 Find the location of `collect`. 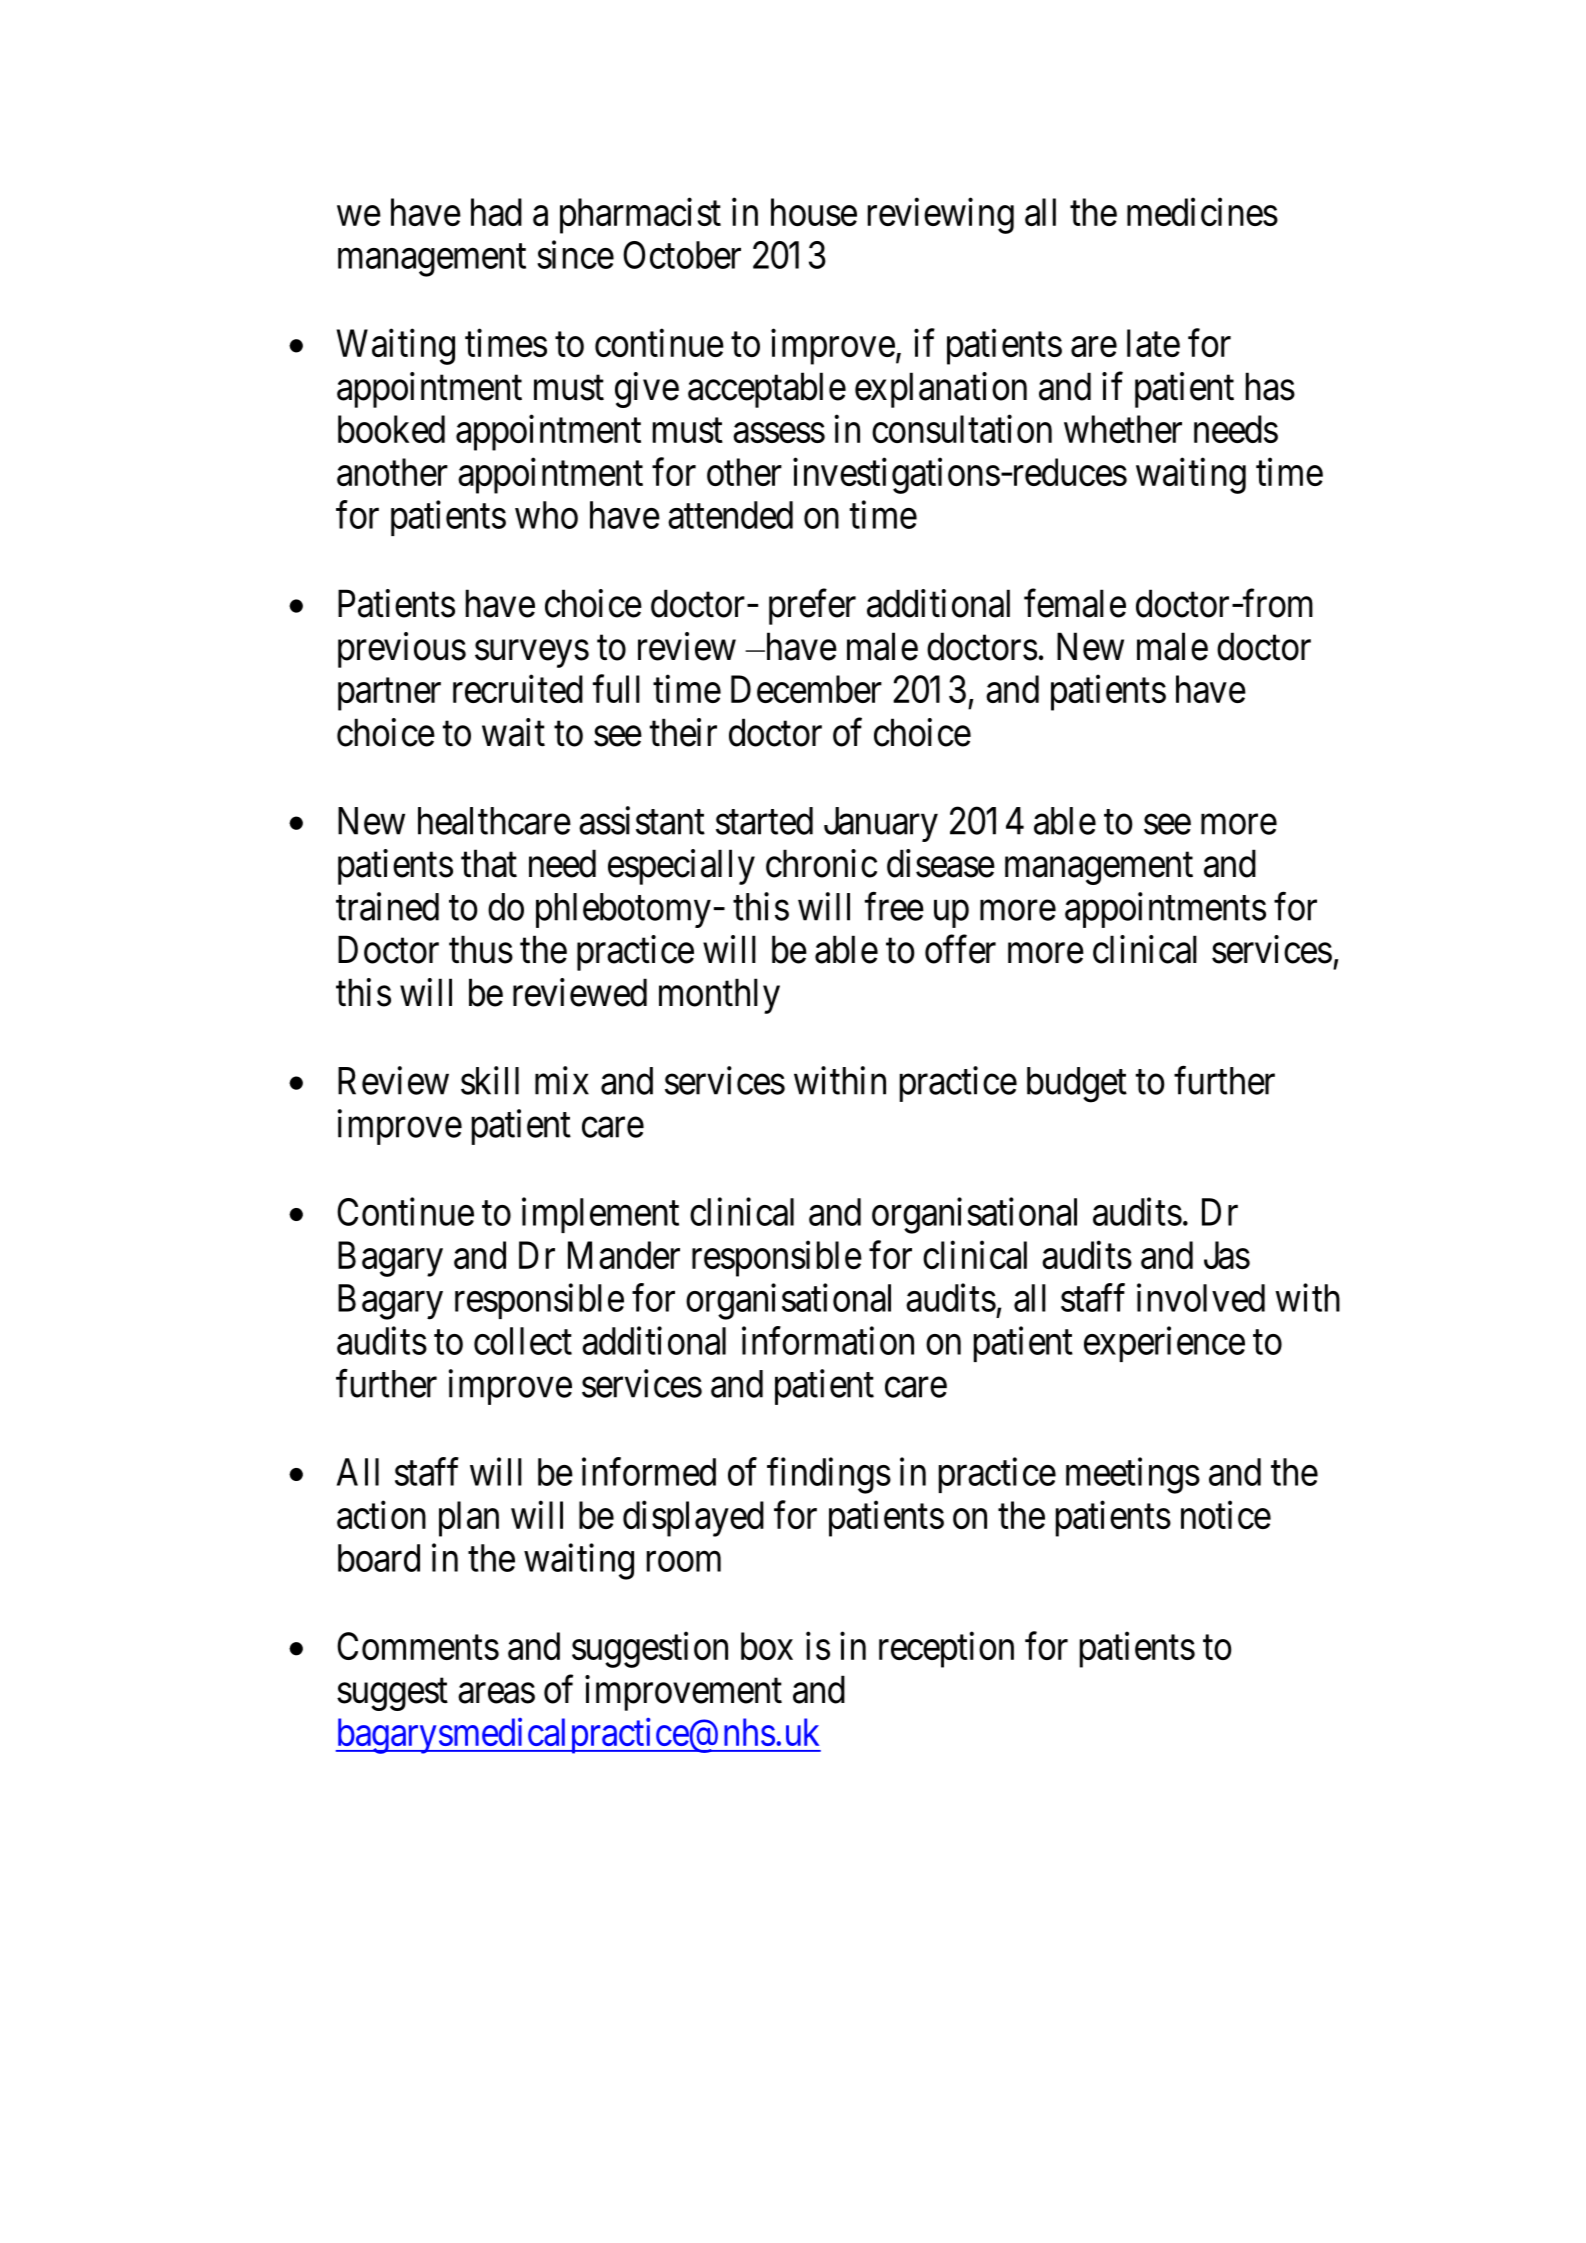

collect is located at coordinates (523, 1341).
